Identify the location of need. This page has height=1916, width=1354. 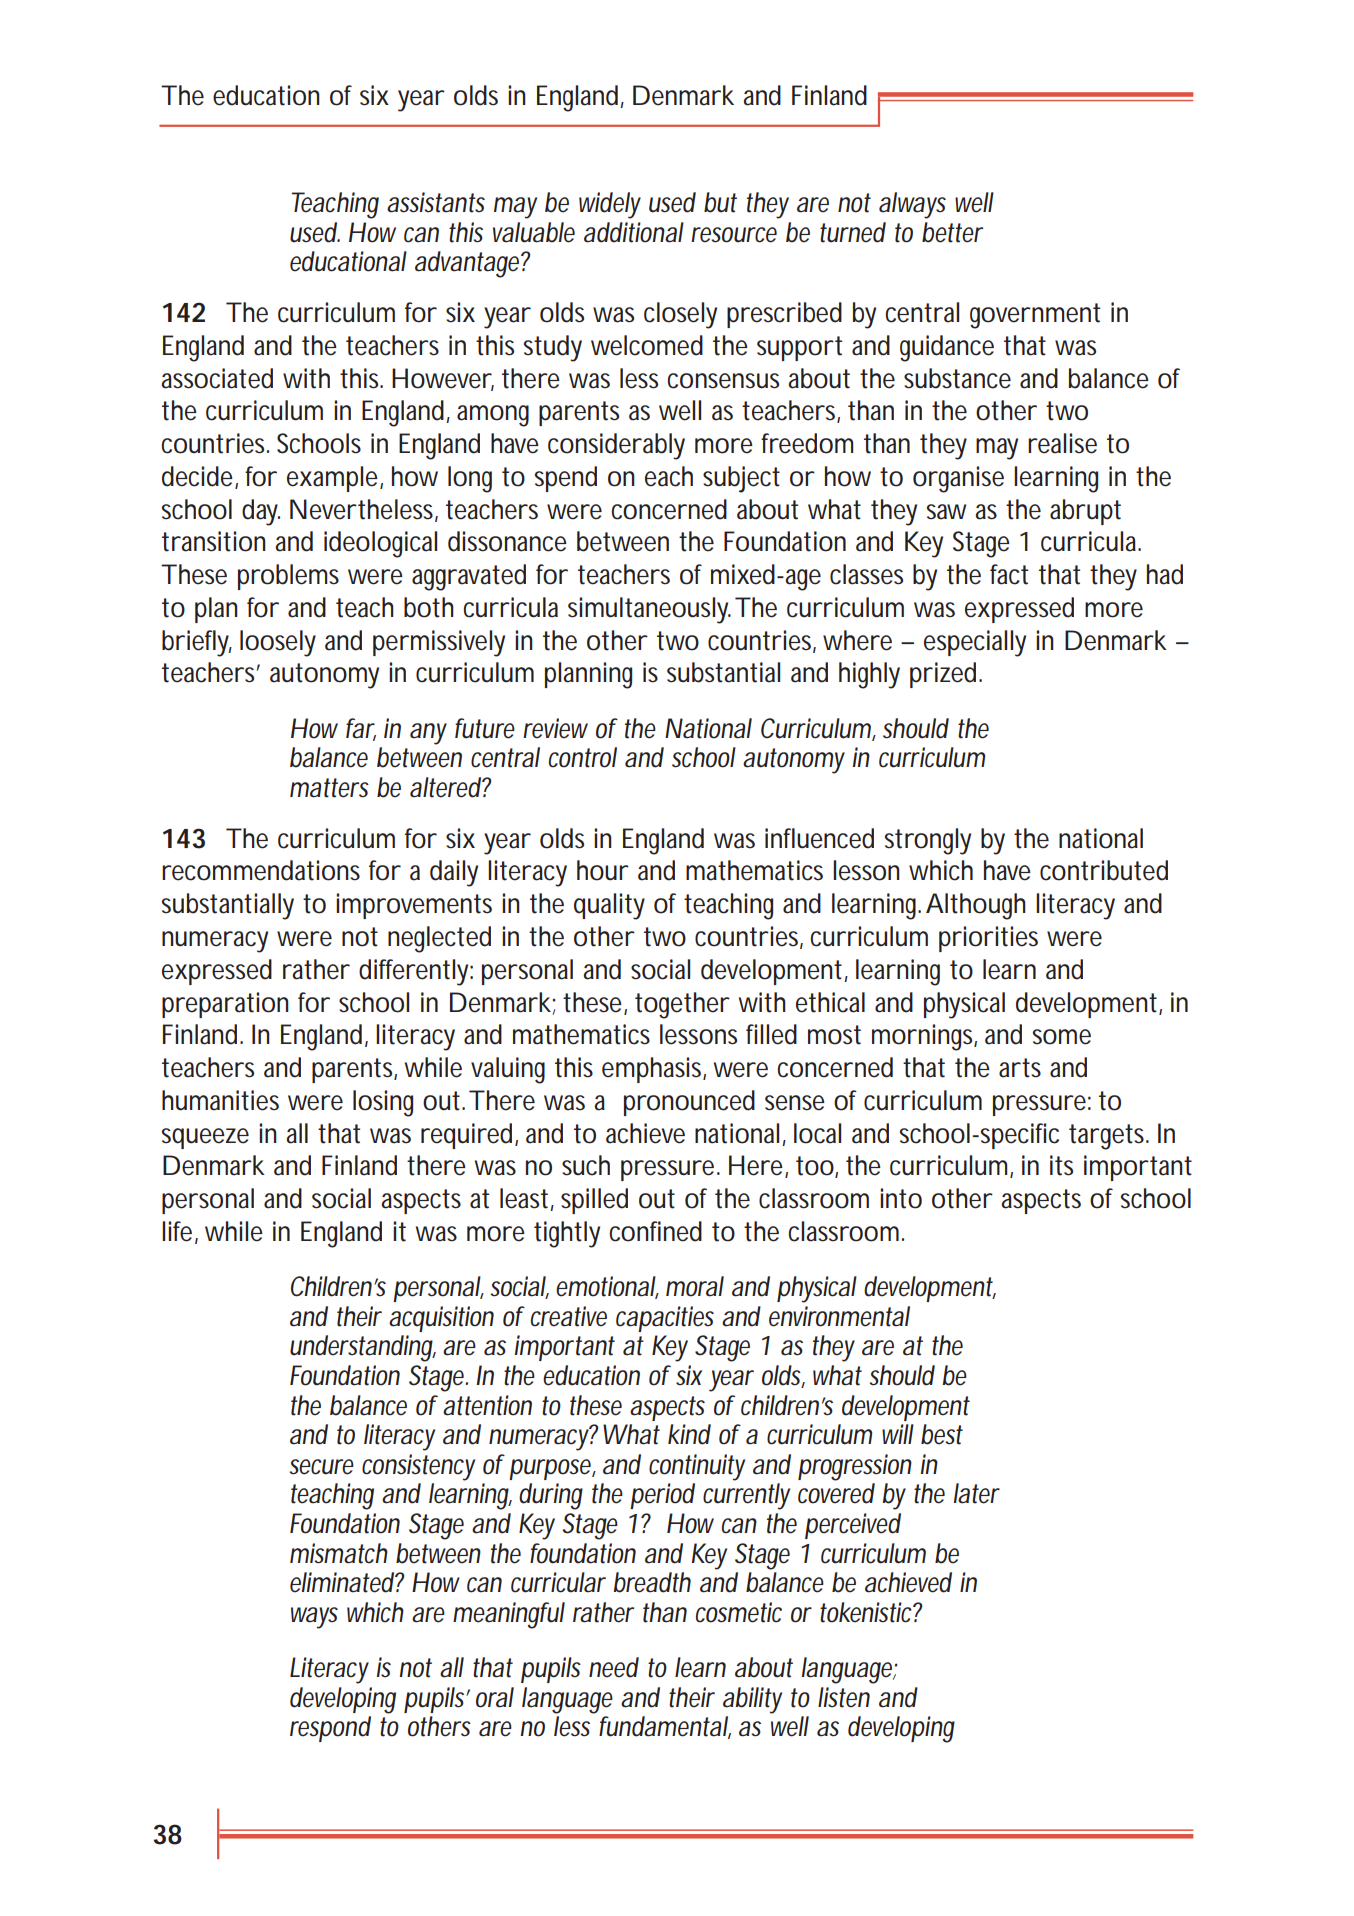
(614, 1667).
